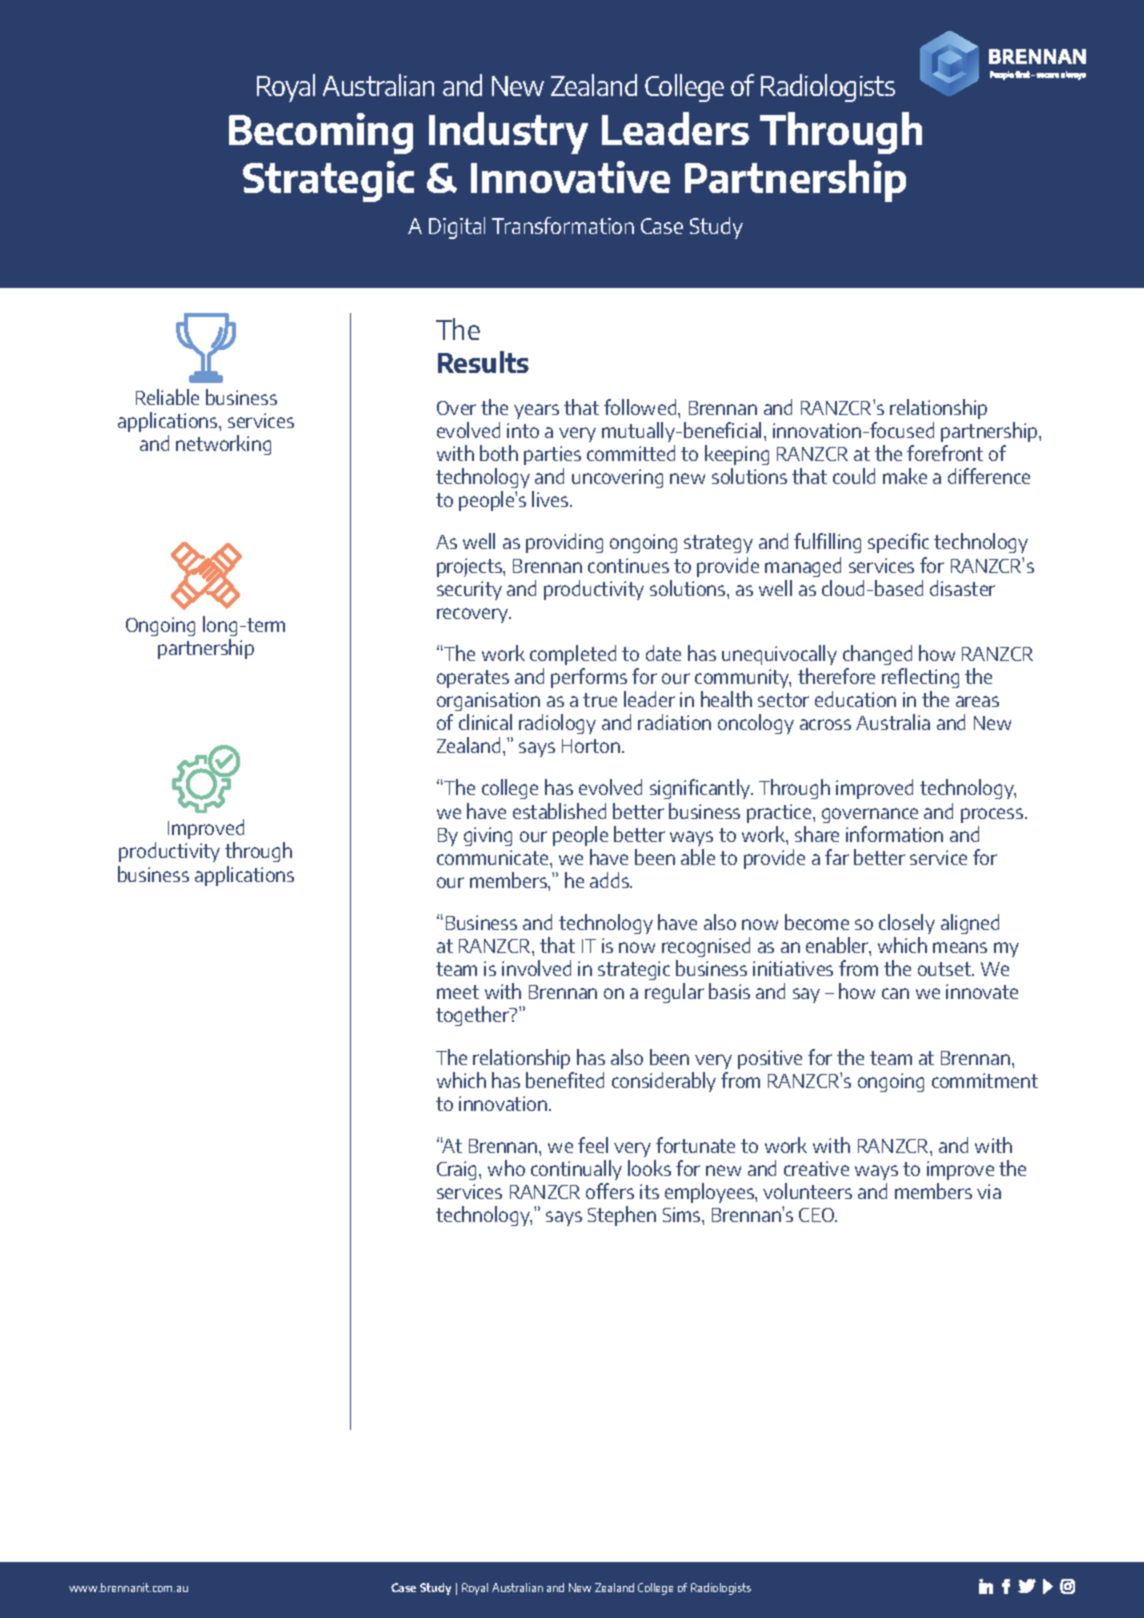  Describe the element at coordinates (641, 407) in the screenshot. I see `followed` at that location.
